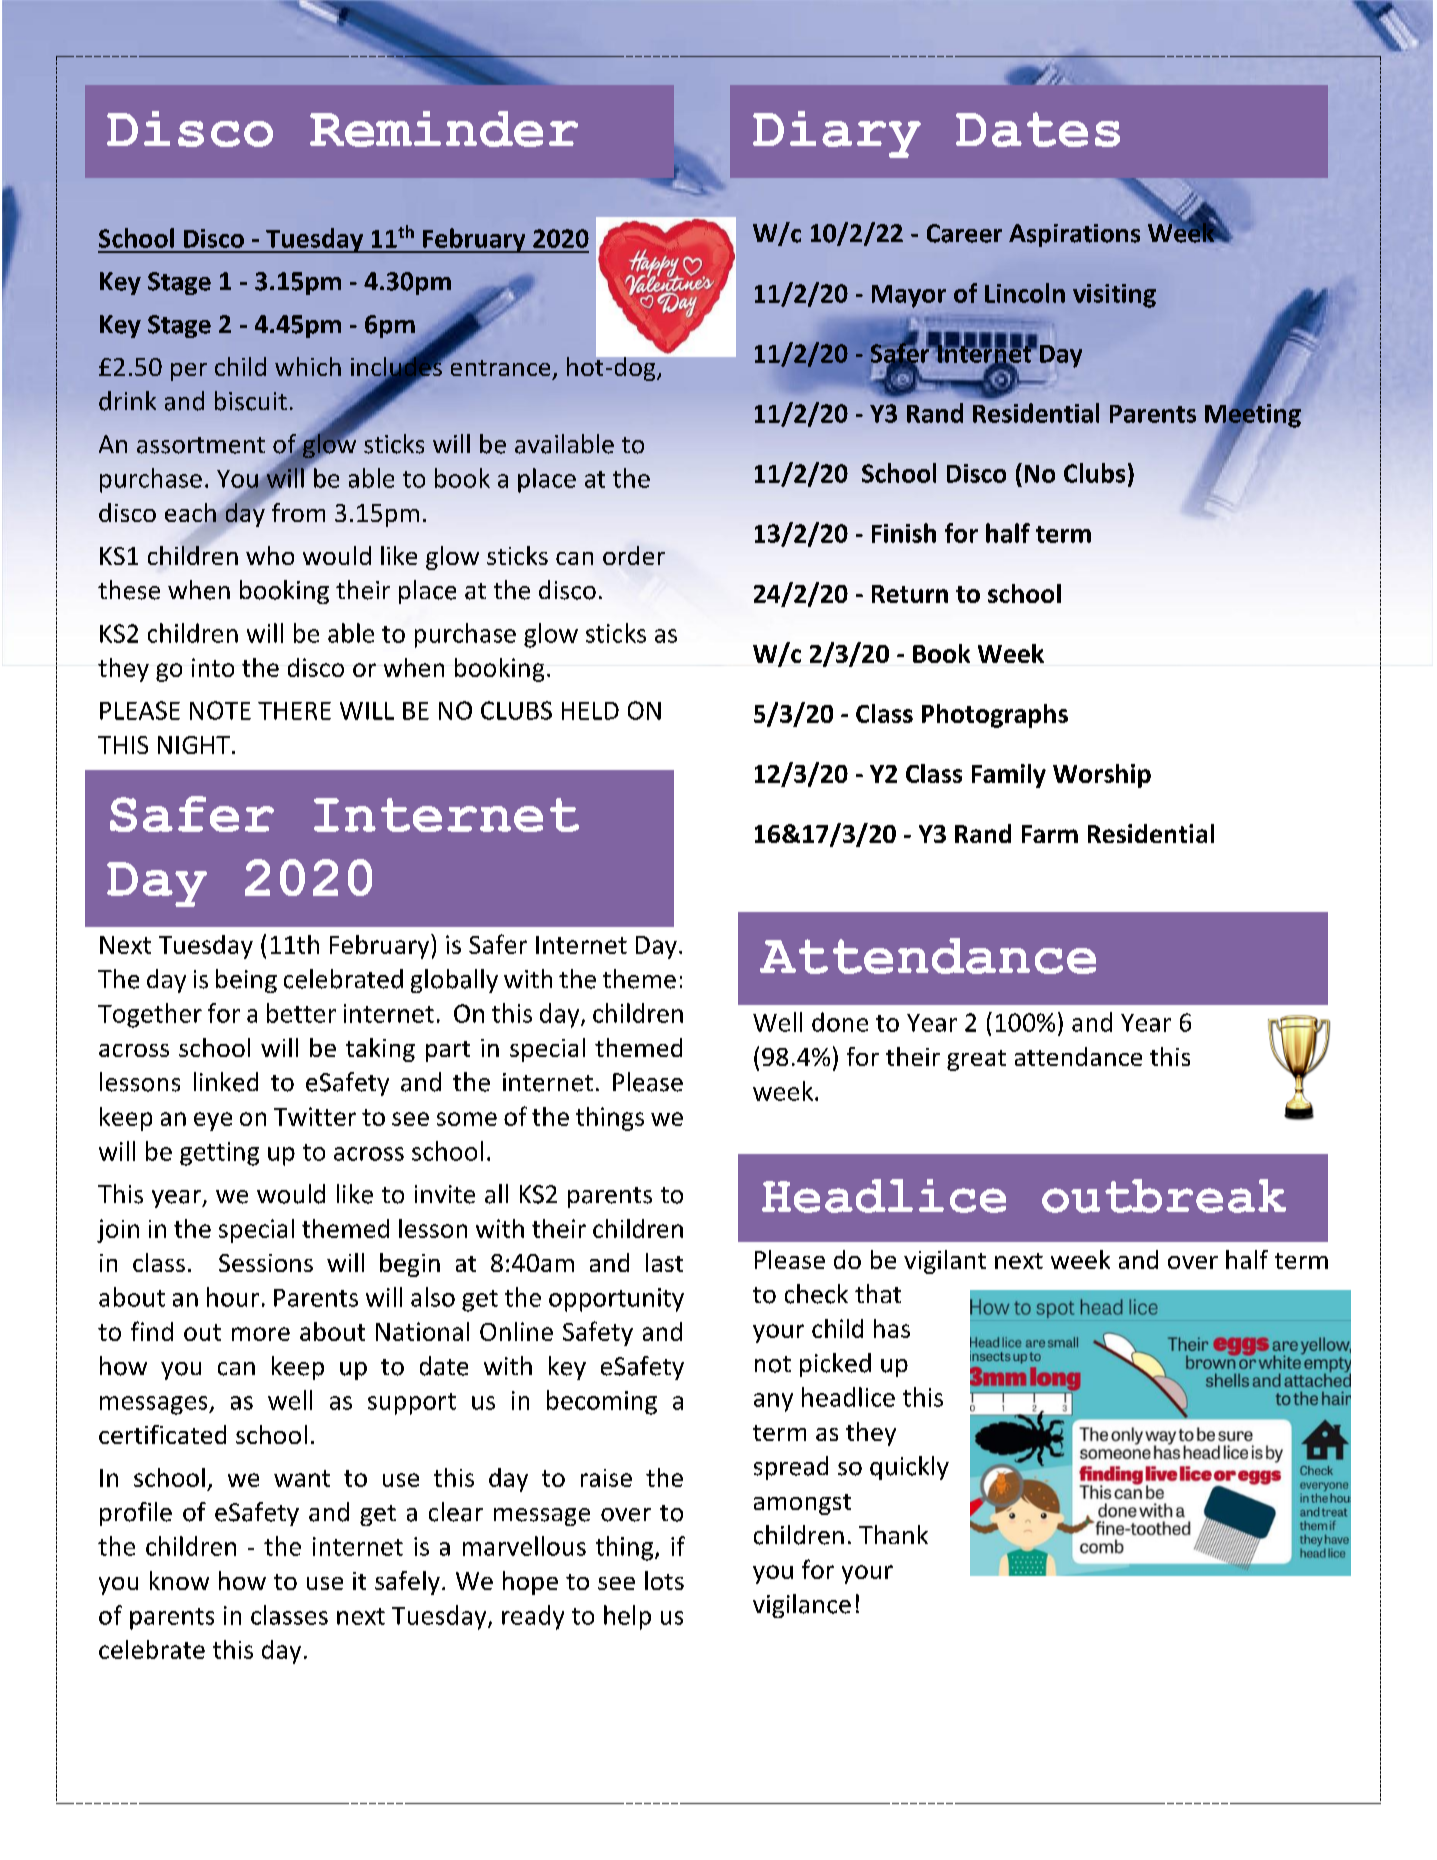 The image size is (1437, 1860). I want to click on linked, so click(226, 1082).
